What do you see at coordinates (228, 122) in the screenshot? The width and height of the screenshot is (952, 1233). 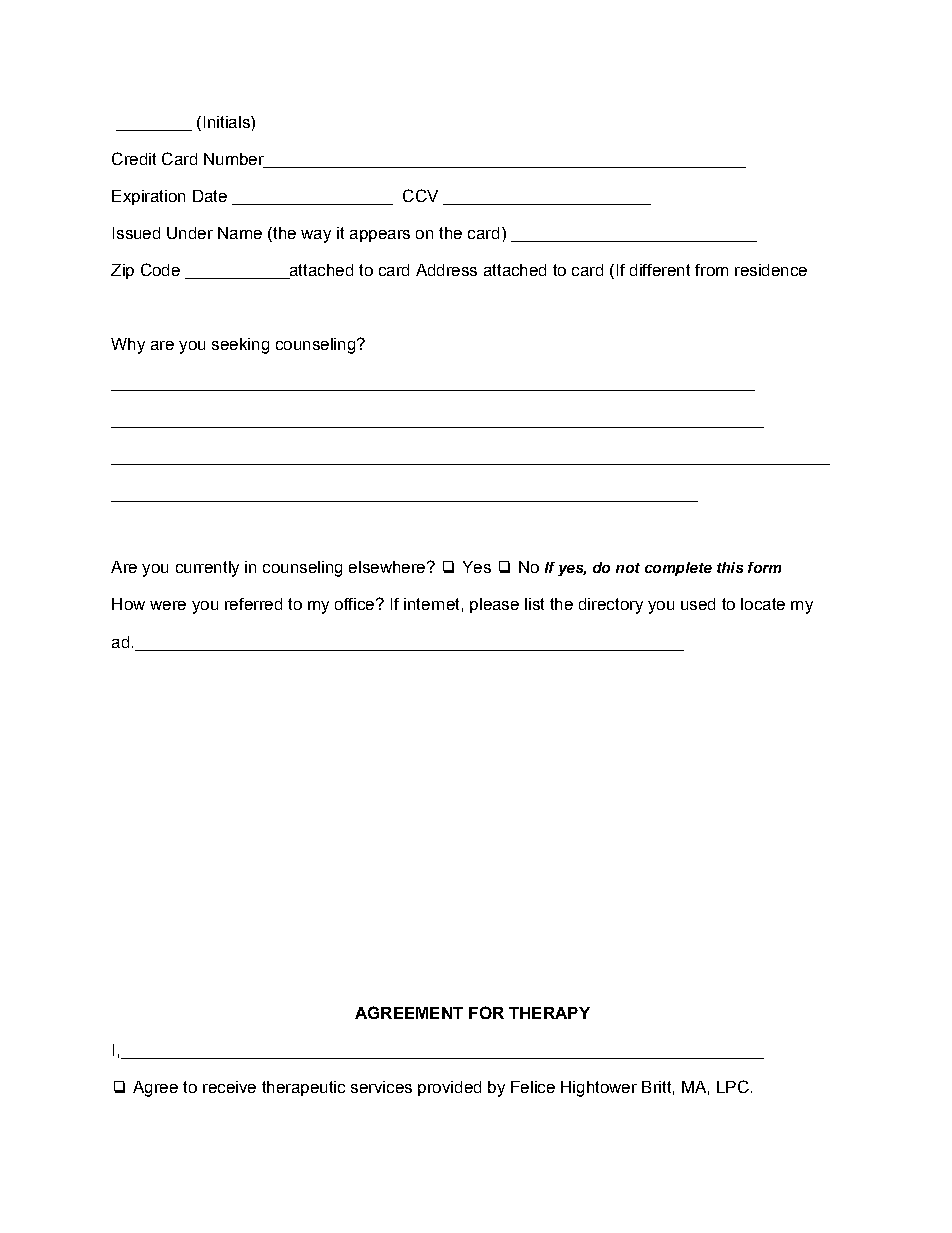 I see `Initials` at bounding box center [228, 122].
